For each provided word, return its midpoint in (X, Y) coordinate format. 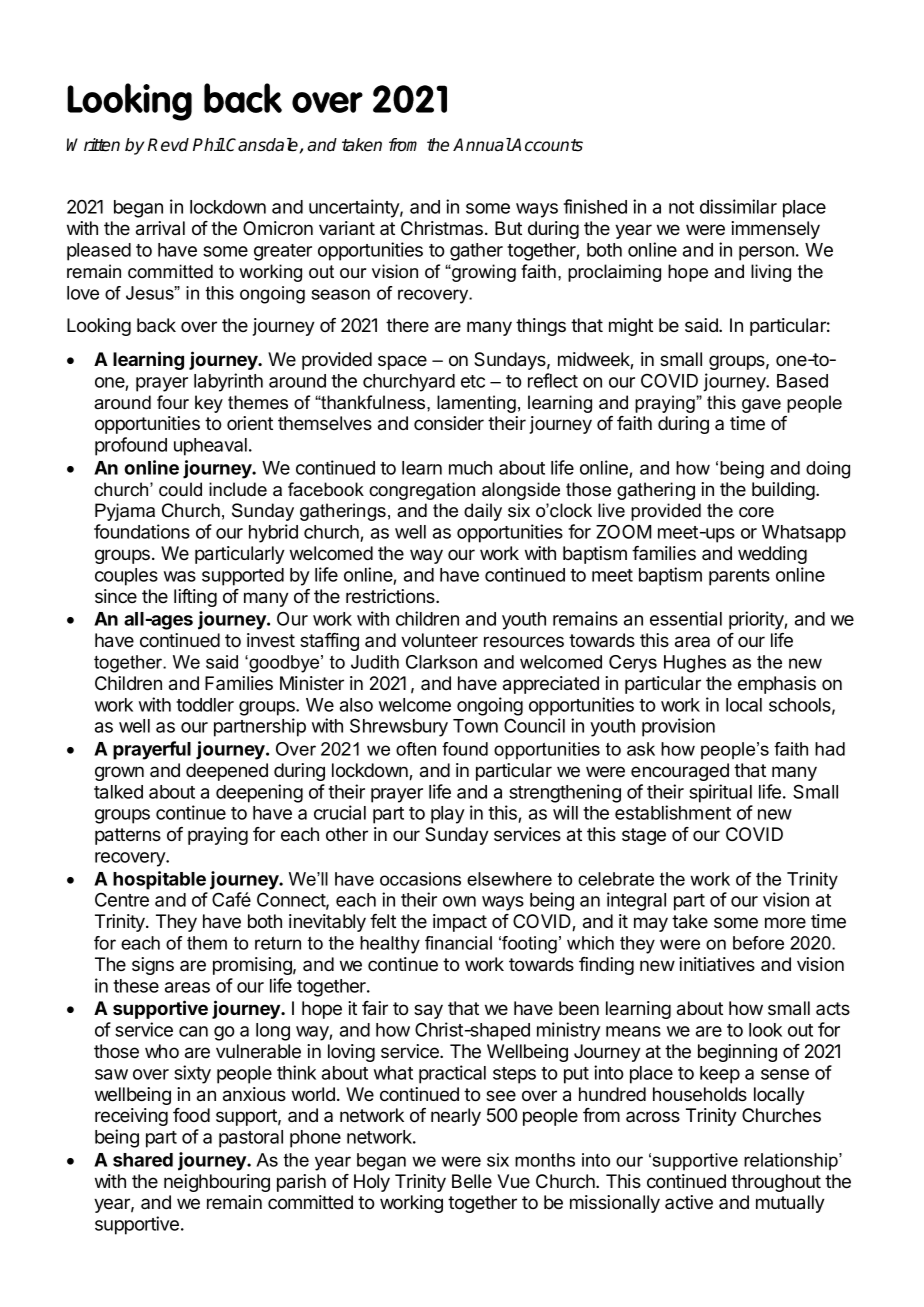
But (508, 228)
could (180, 489)
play (448, 815)
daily (483, 512)
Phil (209, 144)
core (756, 512)
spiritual (720, 793)
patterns (128, 836)
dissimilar (738, 206)
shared (143, 1160)
